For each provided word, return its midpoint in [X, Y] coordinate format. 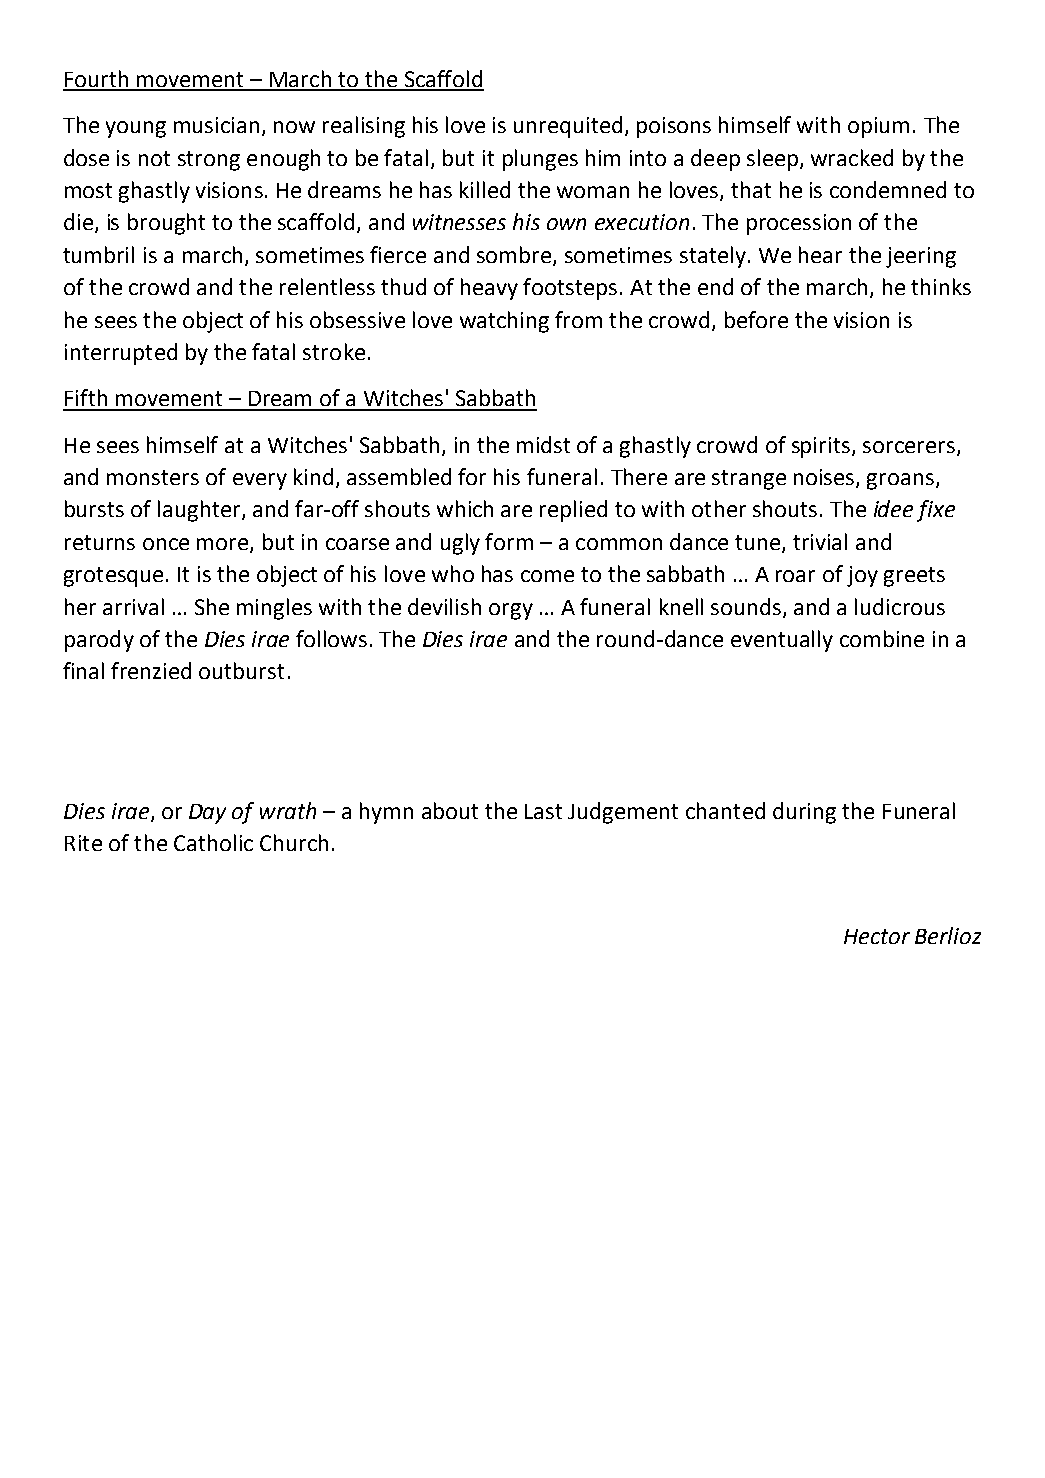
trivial [820, 541]
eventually [782, 641]
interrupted [121, 354]
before [756, 319]
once [166, 544]
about [450, 810]
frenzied [151, 670]
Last [543, 811]
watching [504, 322]
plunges [540, 160]
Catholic [213, 842]
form [509, 541]
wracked [852, 157]
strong [209, 161]
